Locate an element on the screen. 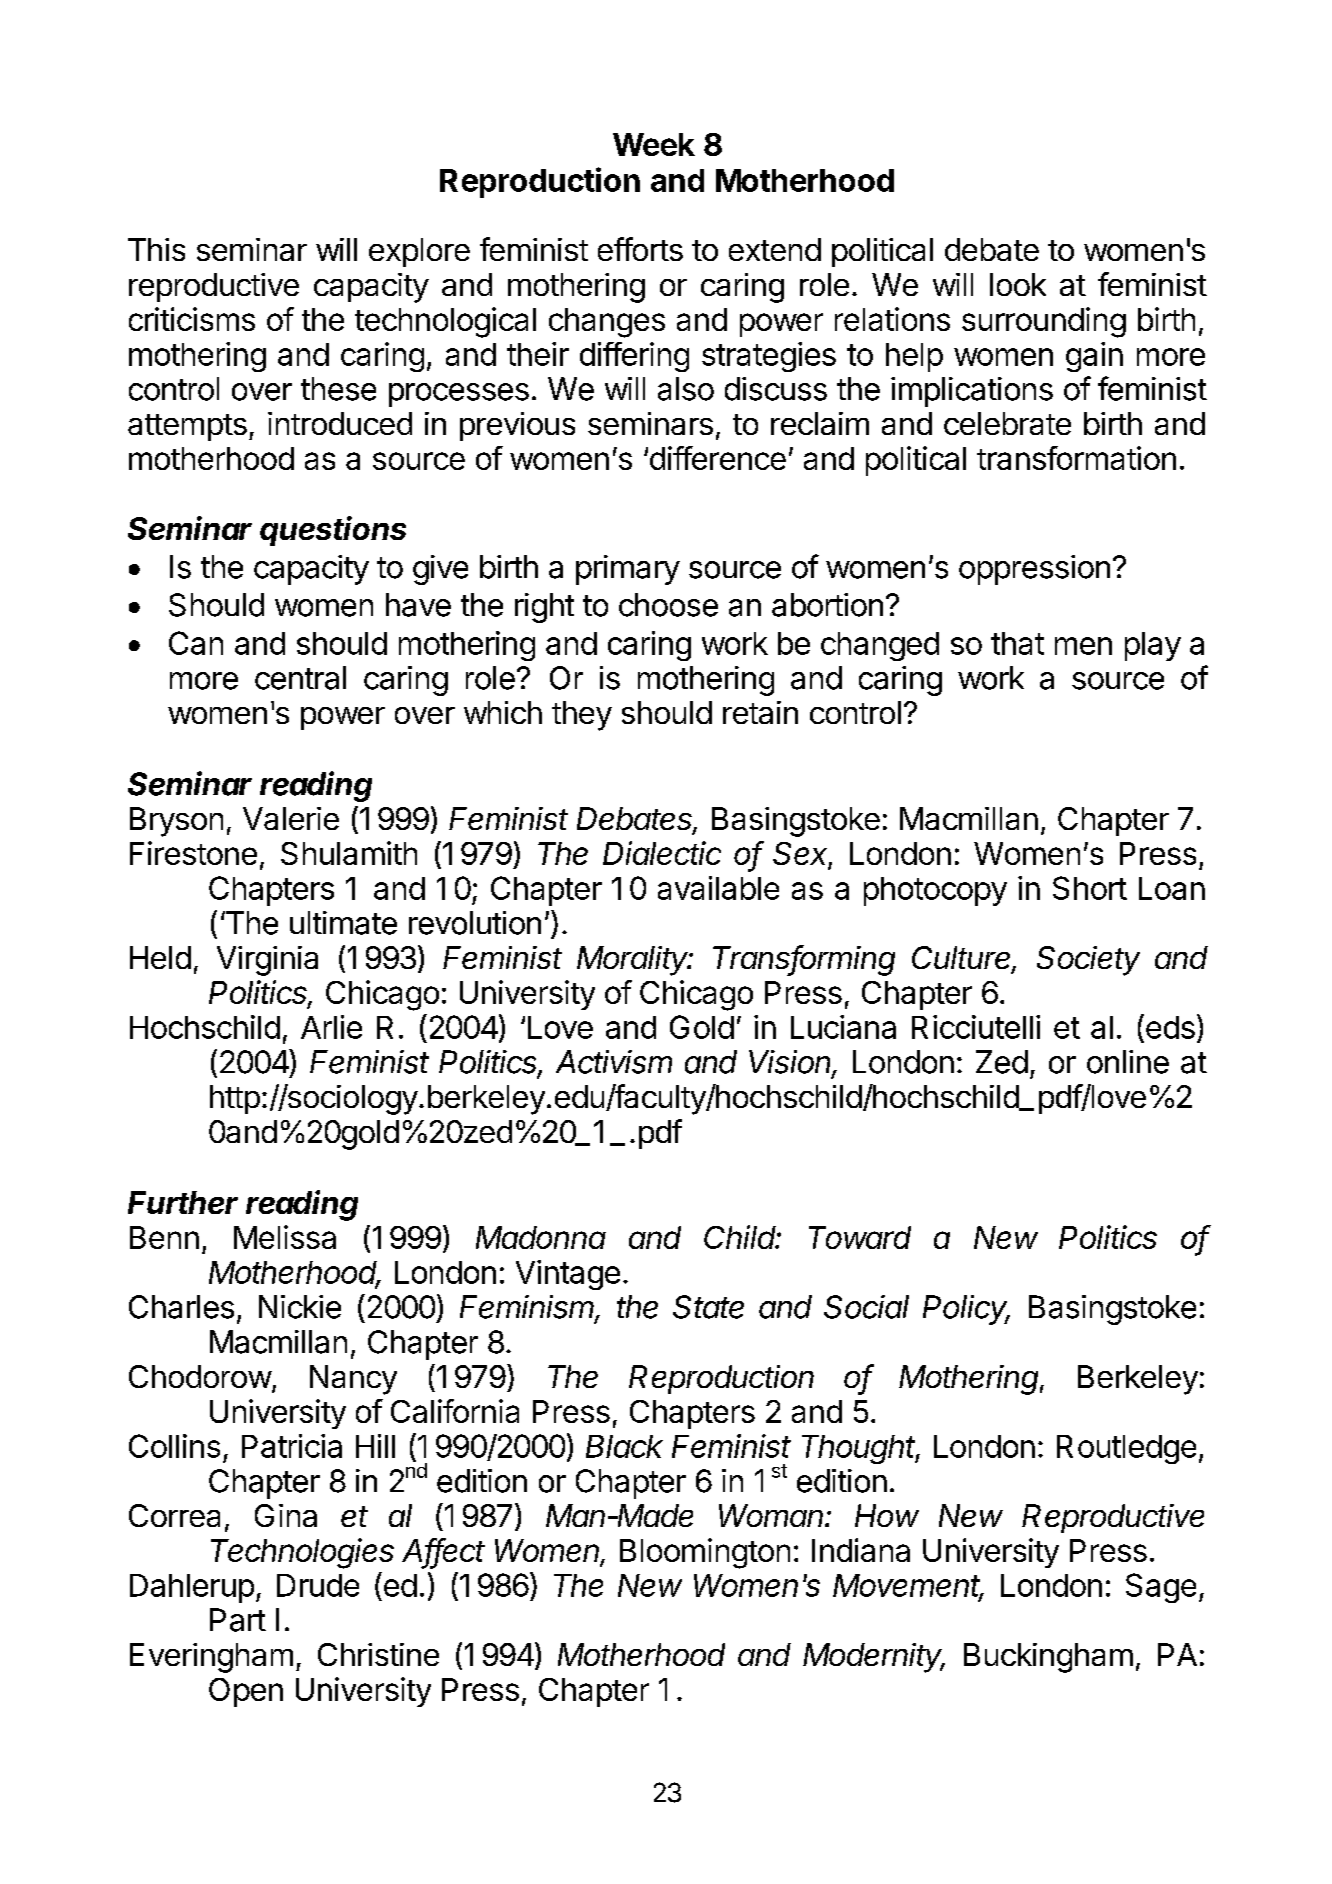 This screenshot has width=1332, height=1884. Activism is located at coordinates (614, 1062).
